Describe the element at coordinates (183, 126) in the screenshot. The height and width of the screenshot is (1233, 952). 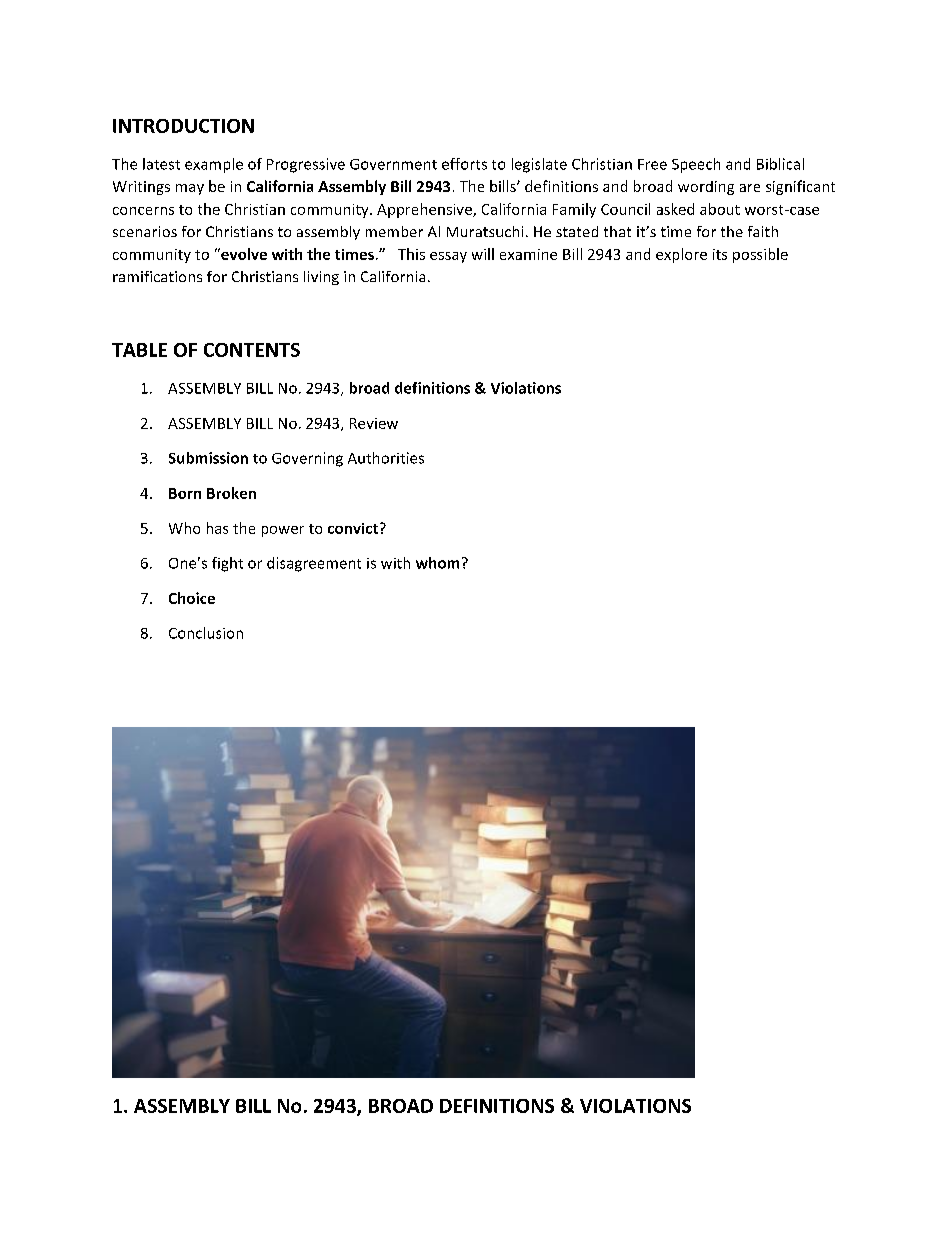
I see `INTRODUCTION` at that location.
